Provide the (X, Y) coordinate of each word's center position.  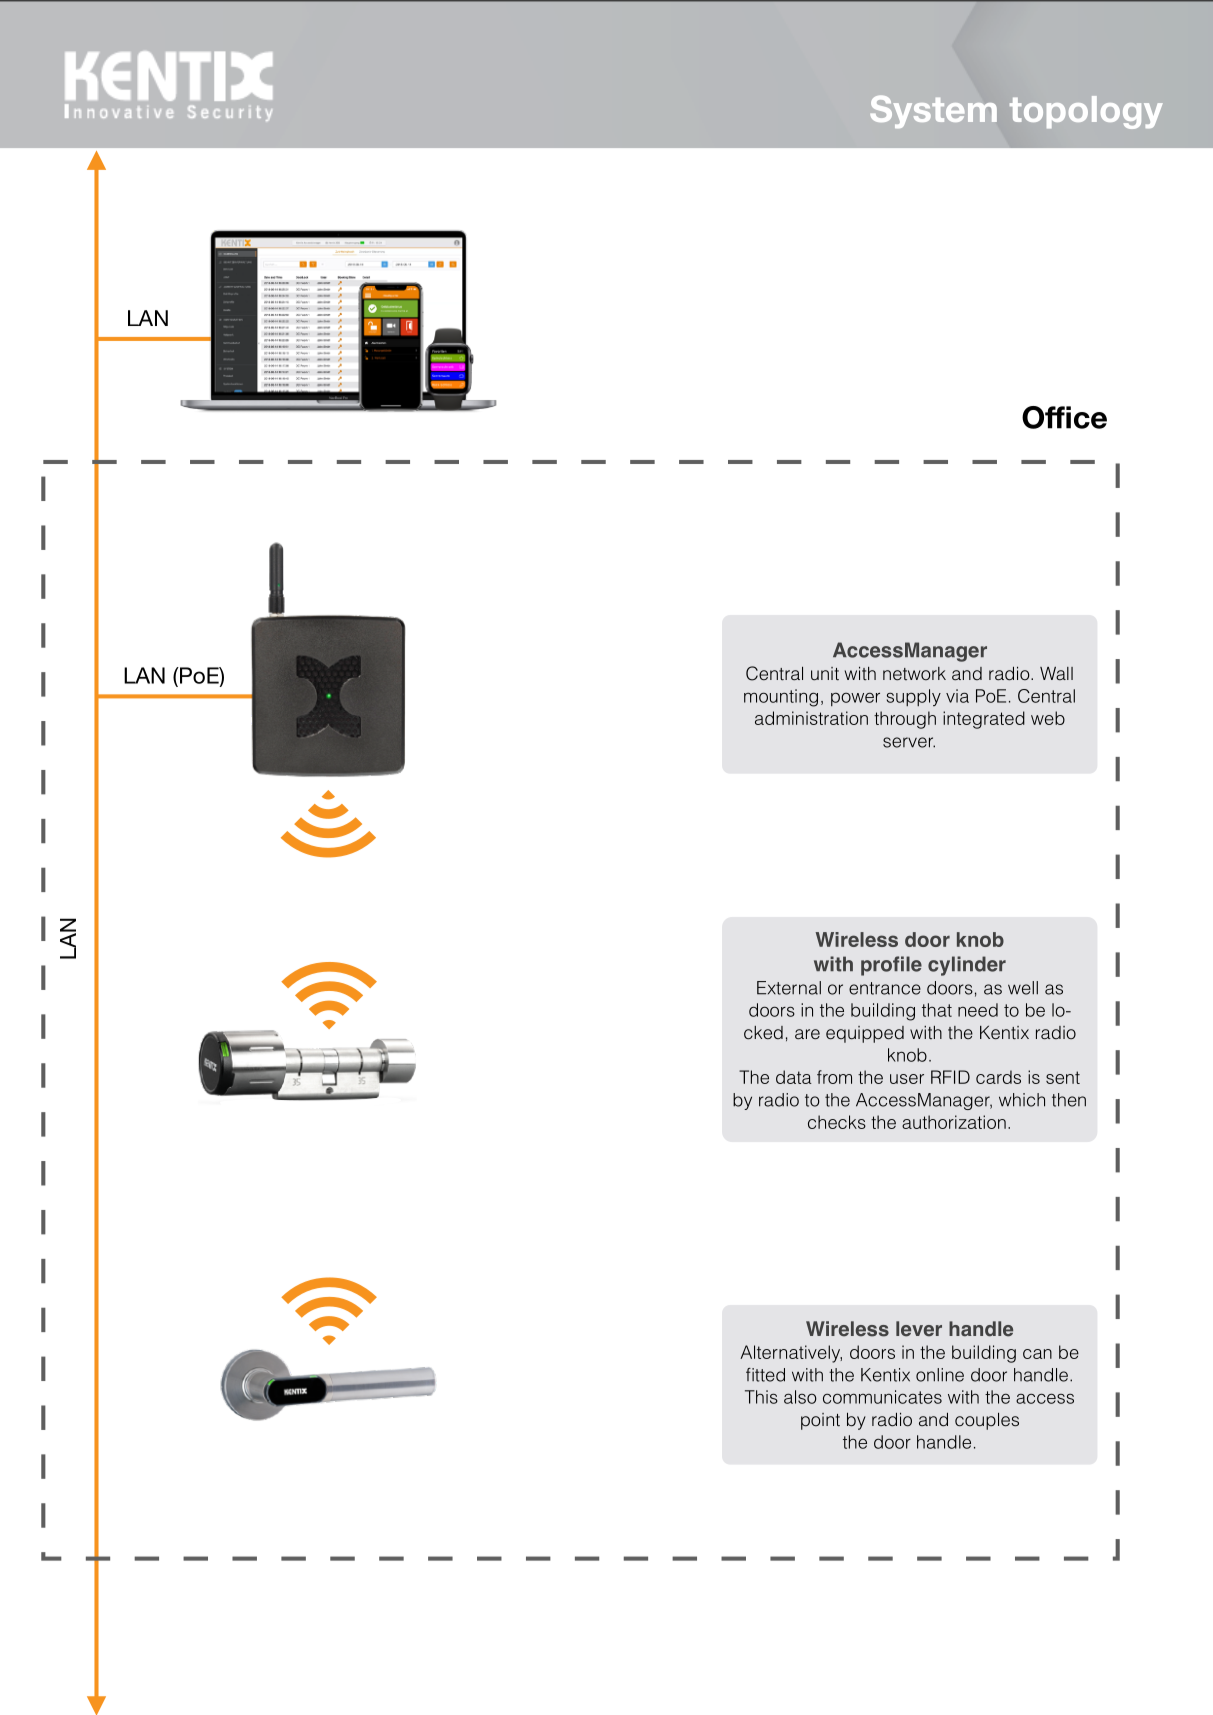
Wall (1056, 673)
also (800, 1397)
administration (811, 718)
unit (825, 674)
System (933, 111)
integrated (984, 720)
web (1048, 718)
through (905, 720)
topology (1086, 112)
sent (1063, 1077)
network (914, 674)
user (907, 1079)
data (794, 1077)
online (940, 1375)
